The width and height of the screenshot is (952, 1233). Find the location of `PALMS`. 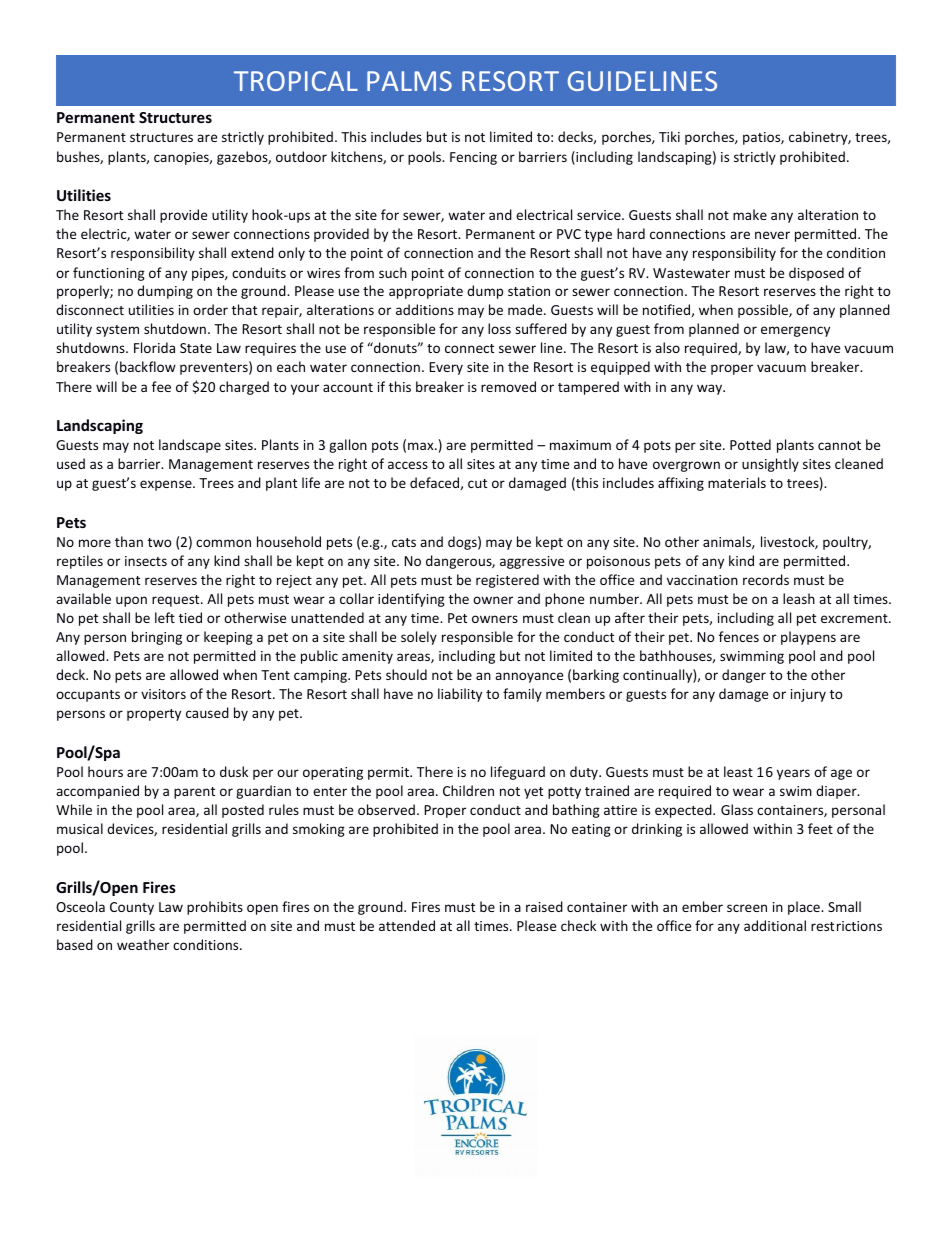

PALMS is located at coordinates (409, 81).
